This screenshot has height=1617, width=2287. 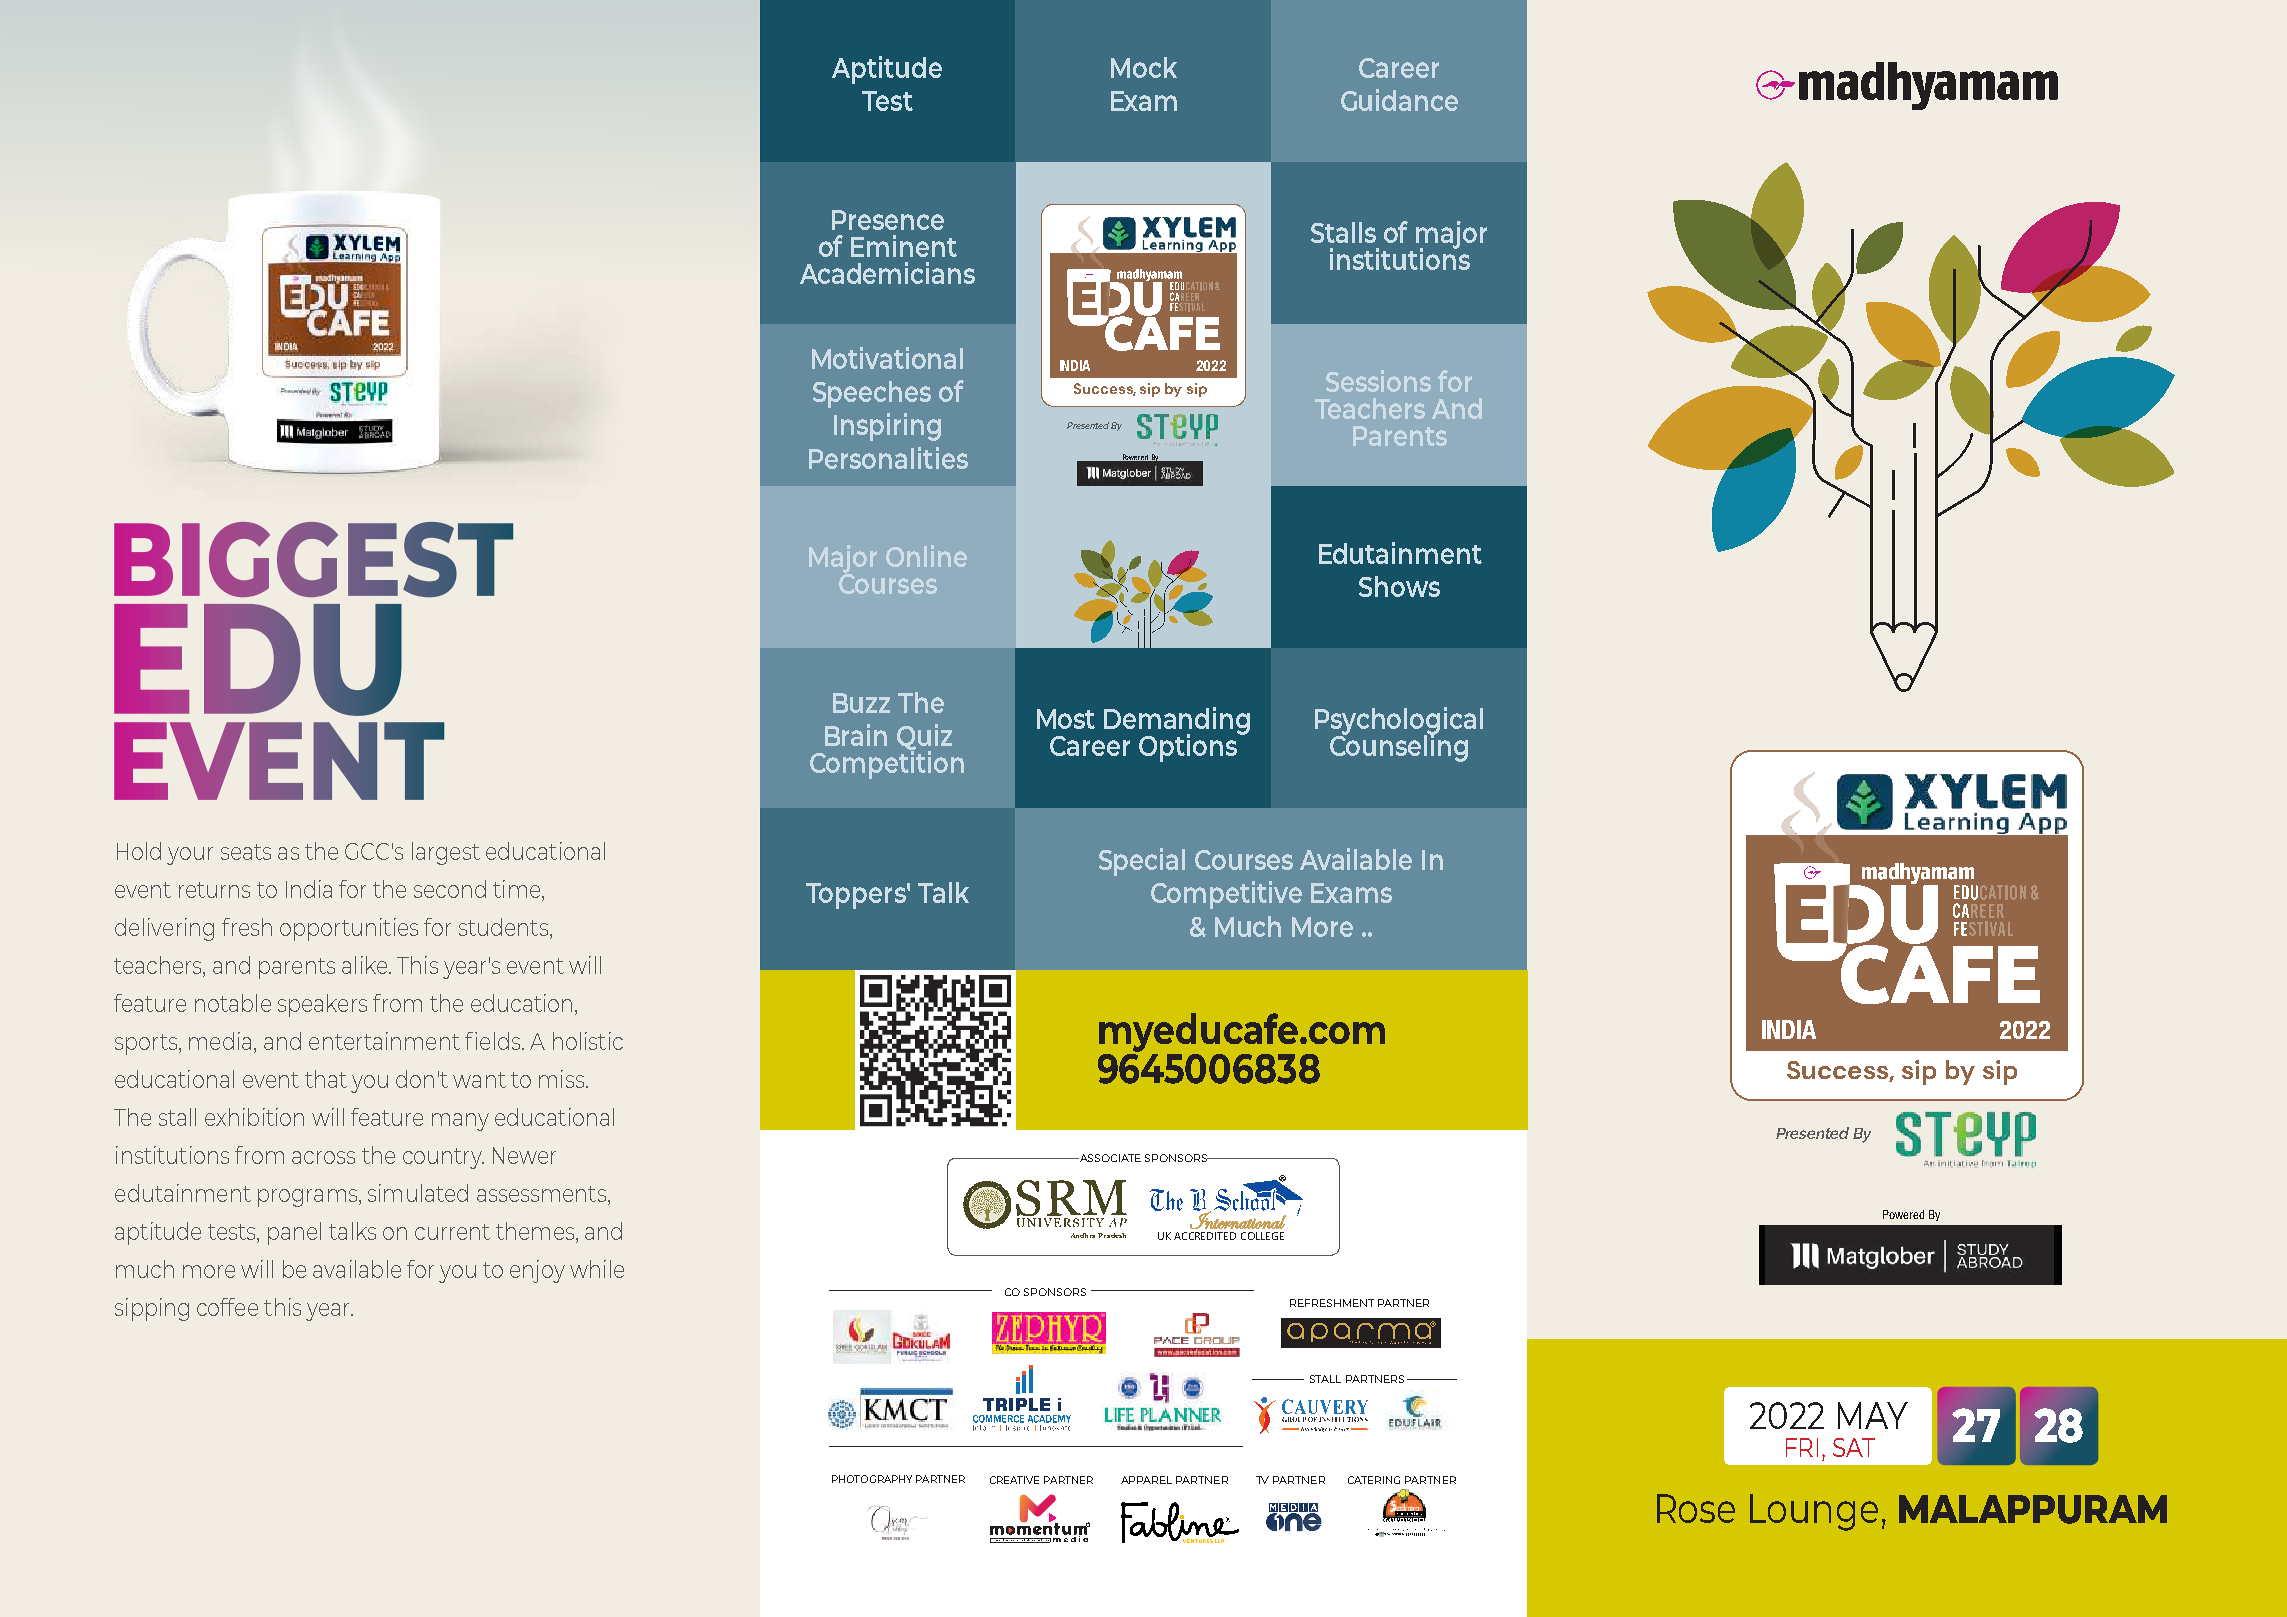 I want to click on Presence, so click(x=888, y=220).
